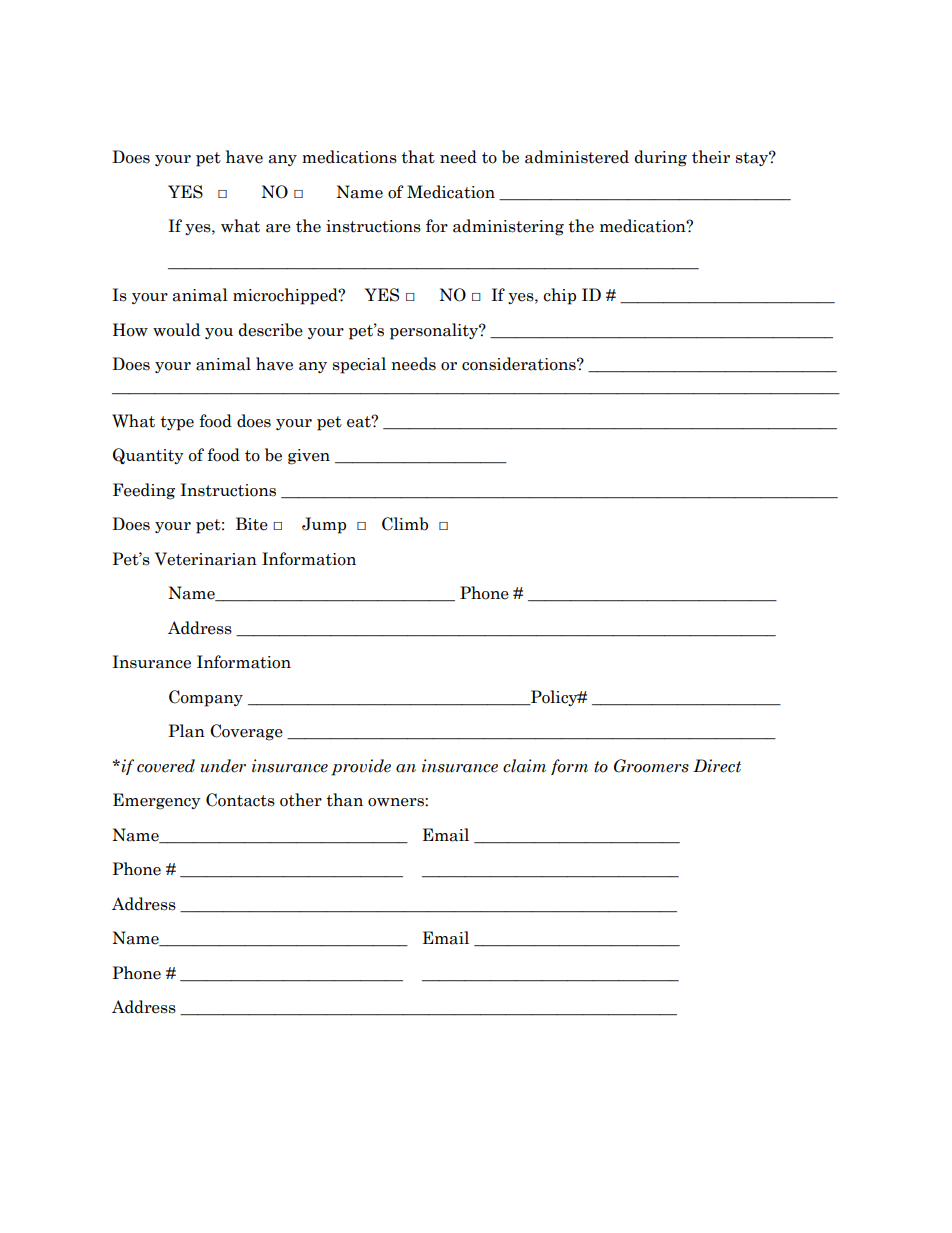  What do you see at coordinates (223, 766) in the document?
I see `under` at bounding box center [223, 766].
